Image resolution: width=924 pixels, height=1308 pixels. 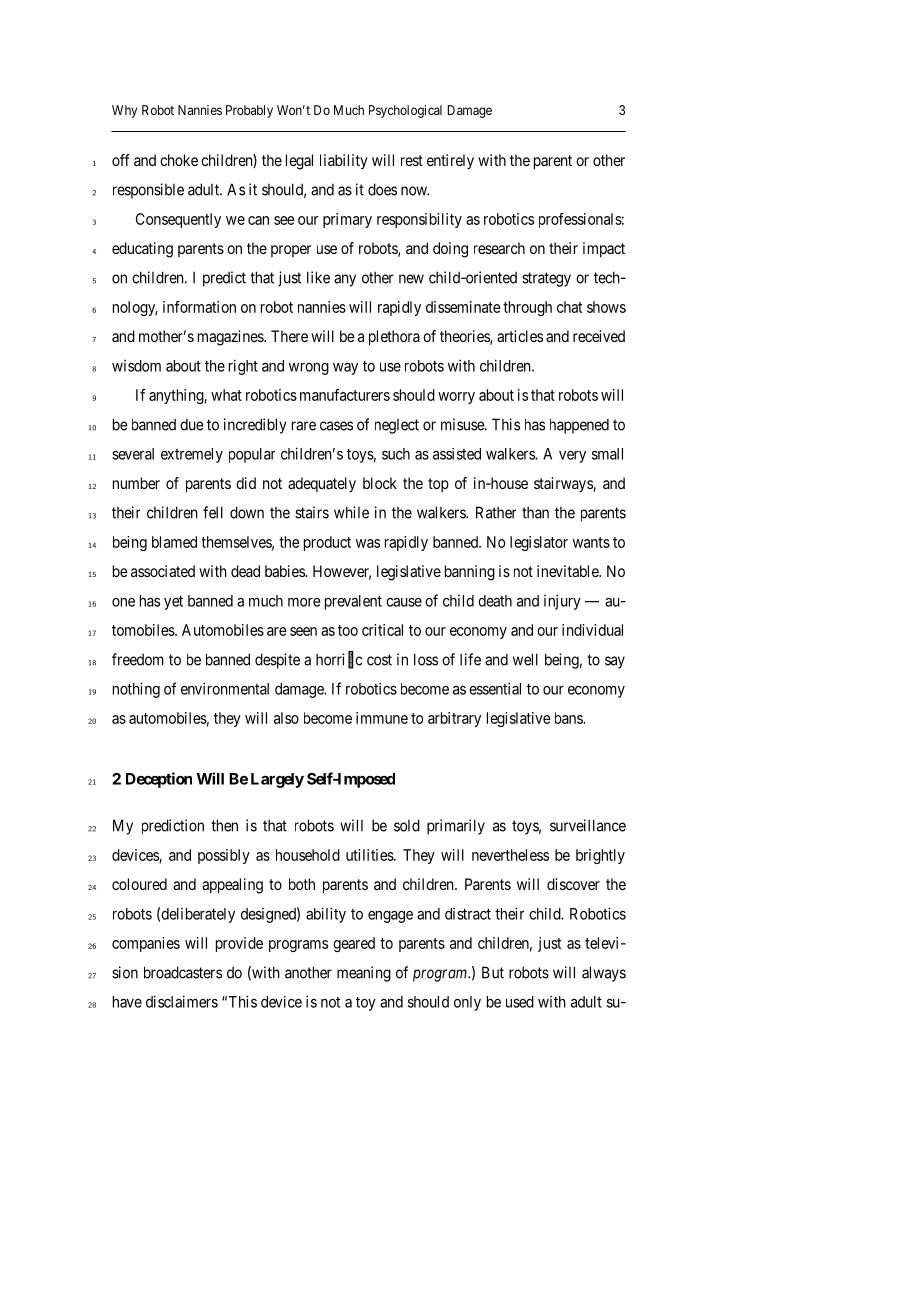 I want to click on immune, so click(x=382, y=718).
